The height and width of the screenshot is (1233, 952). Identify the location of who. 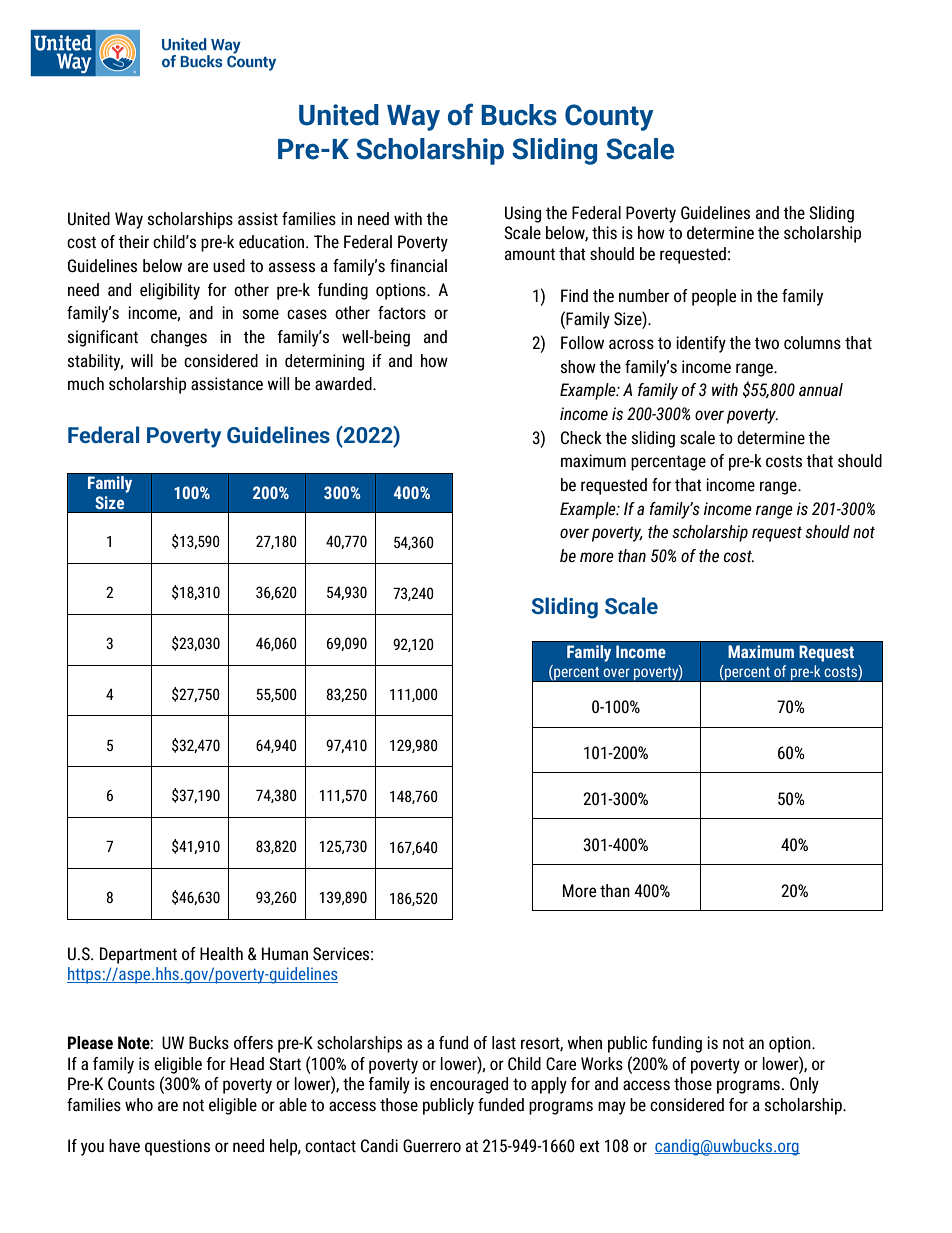
(139, 1104).
